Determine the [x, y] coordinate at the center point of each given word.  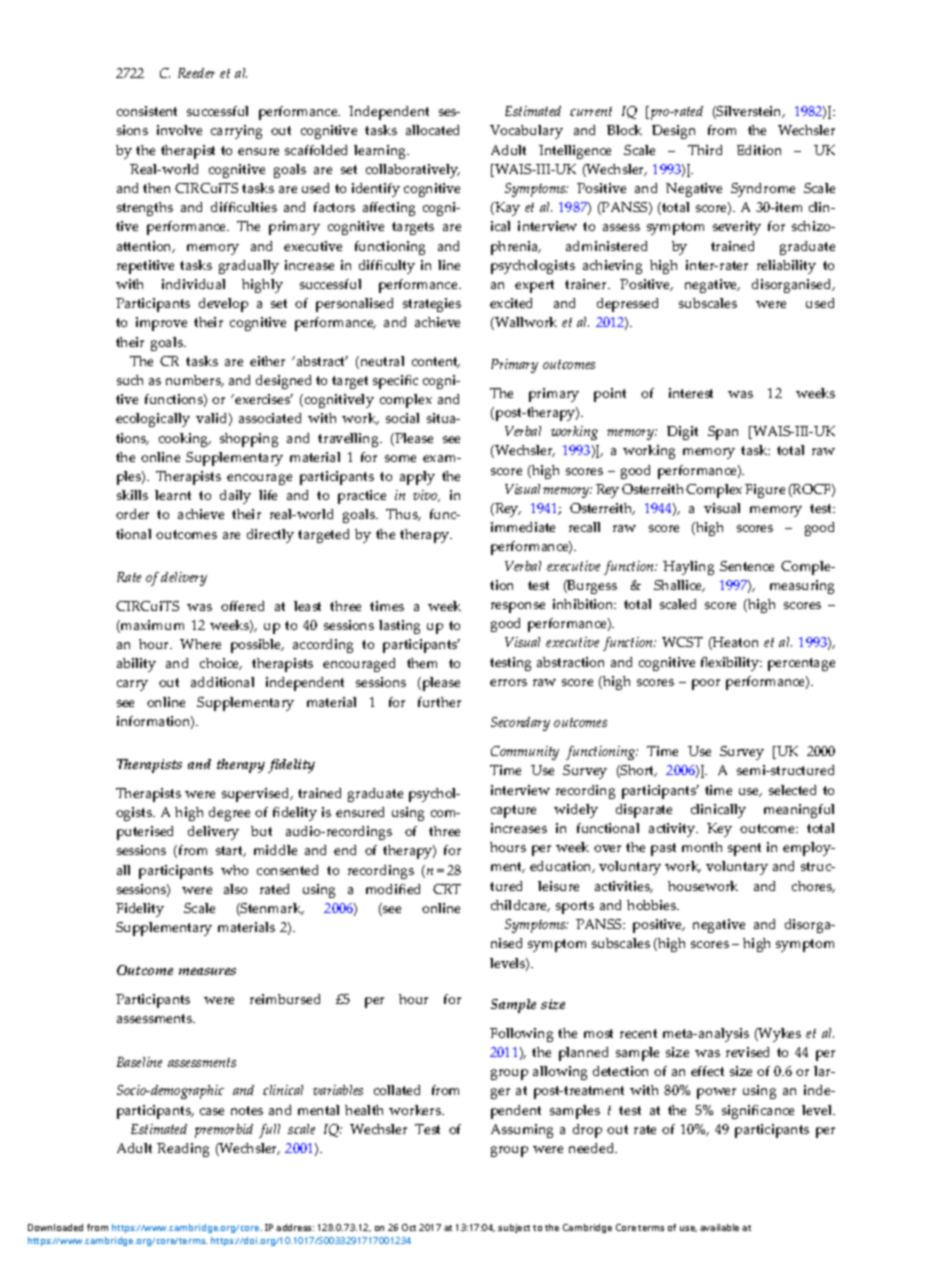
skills [132, 495]
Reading [183, 1150]
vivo [426, 496]
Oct [409, 1227]
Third [705, 150]
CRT [447, 889]
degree [229, 814]
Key [719, 830]
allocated [432, 130]
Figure [765, 491]
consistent [147, 111]
